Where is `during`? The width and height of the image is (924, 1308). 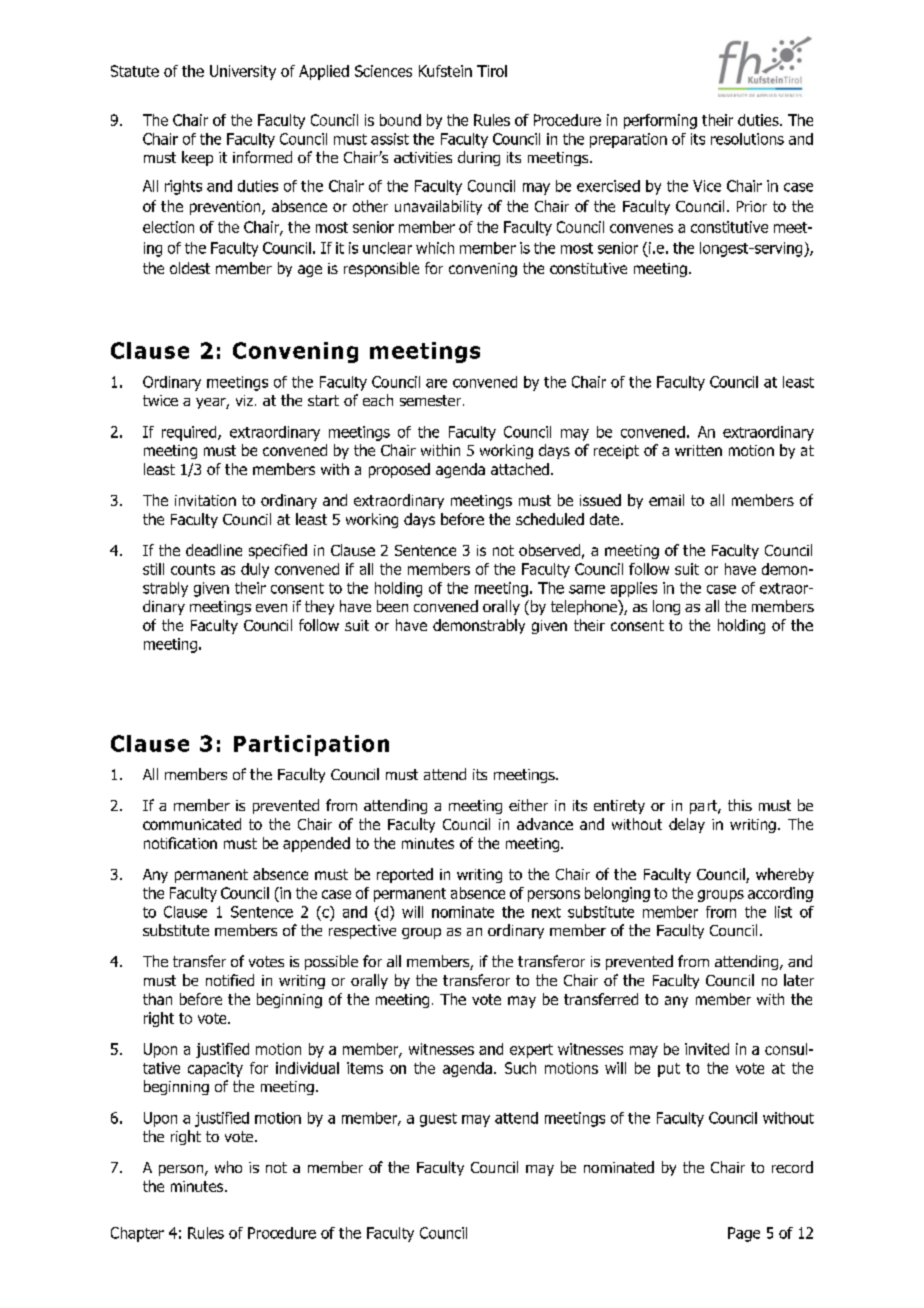
during is located at coordinates (479, 158).
